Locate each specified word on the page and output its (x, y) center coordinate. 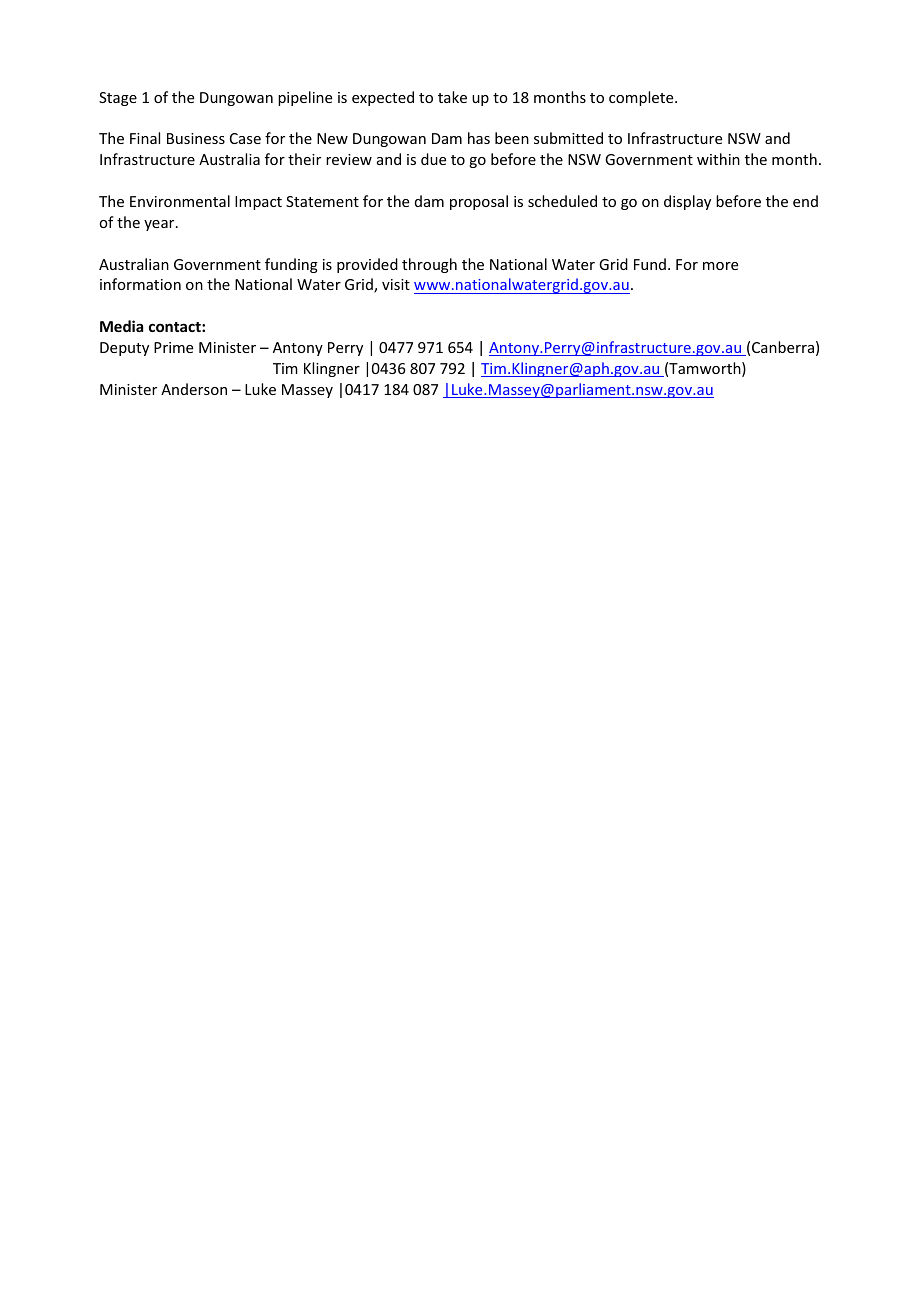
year (160, 225)
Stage (118, 99)
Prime (173, 347)
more (720, 266)
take (452, 97)
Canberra (783, 347)
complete (642, 98)
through (429, 265)
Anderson (194, 389)
